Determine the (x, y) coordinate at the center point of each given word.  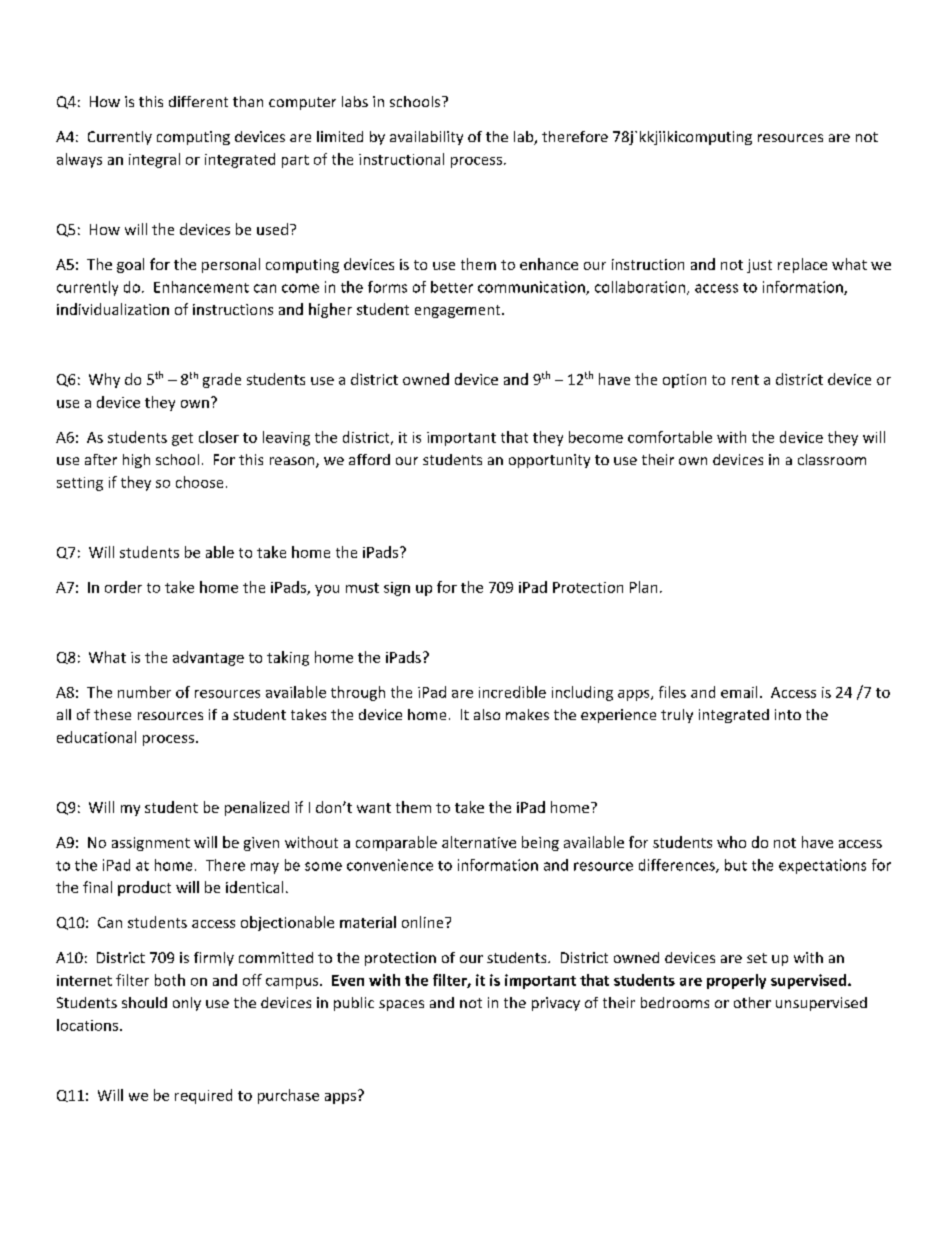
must (362, 588)
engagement (459, 311)
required (203, 1096)
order (123, 587)
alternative (479, 842)
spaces (401, 1005)
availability (426, 138)
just (759, 266)
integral (154, 160)
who (731, 842)
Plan (643, 587)
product (144, 888)
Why (104, 380)
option (684, 381)
